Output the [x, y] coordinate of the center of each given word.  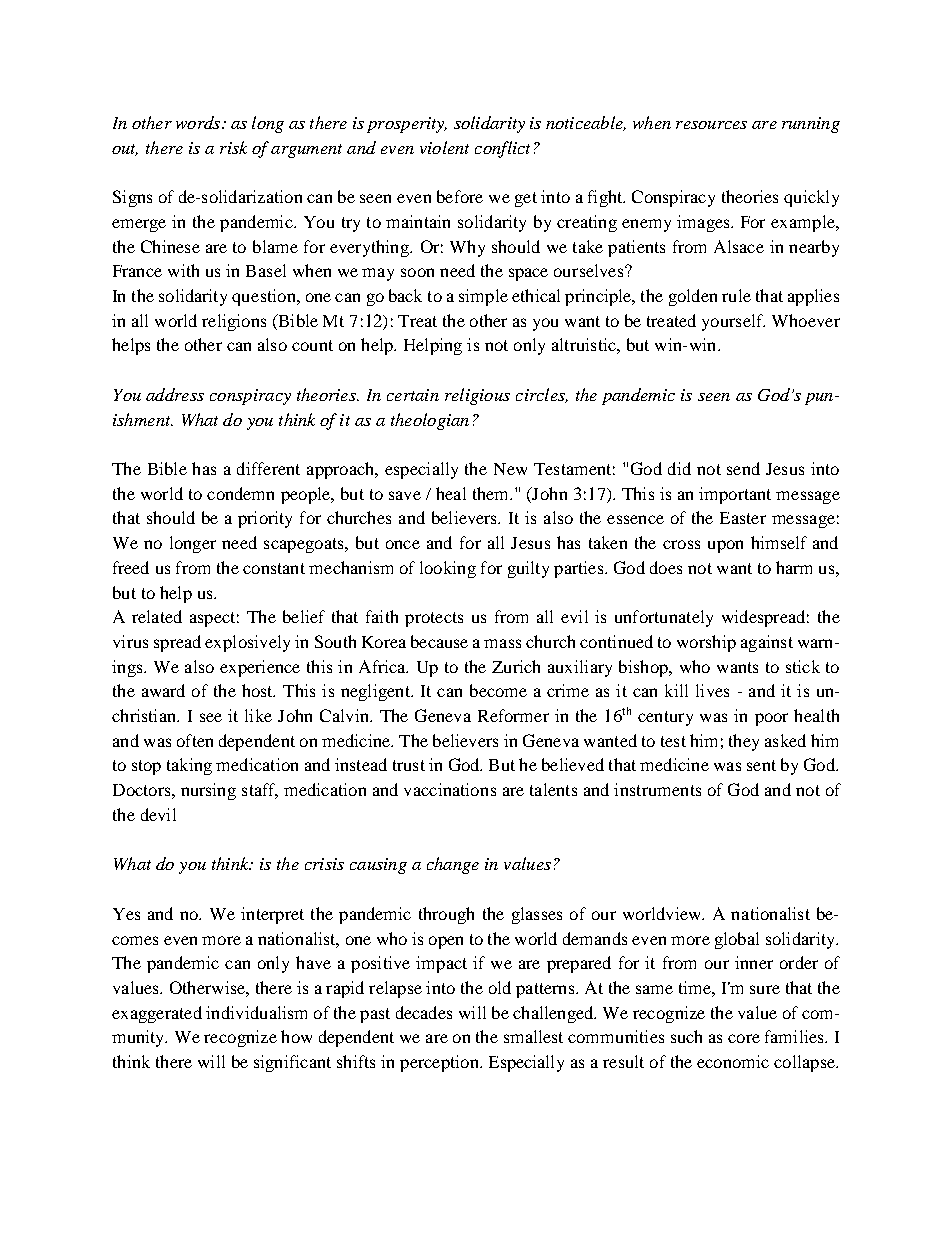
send [743, 468]
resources [711, 125]
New [510, 469]
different [268, 468]
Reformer [513, 715]
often [195, 740]
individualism [256, 1012]
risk [233, 147]
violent [444, 147]
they [744, 742]
